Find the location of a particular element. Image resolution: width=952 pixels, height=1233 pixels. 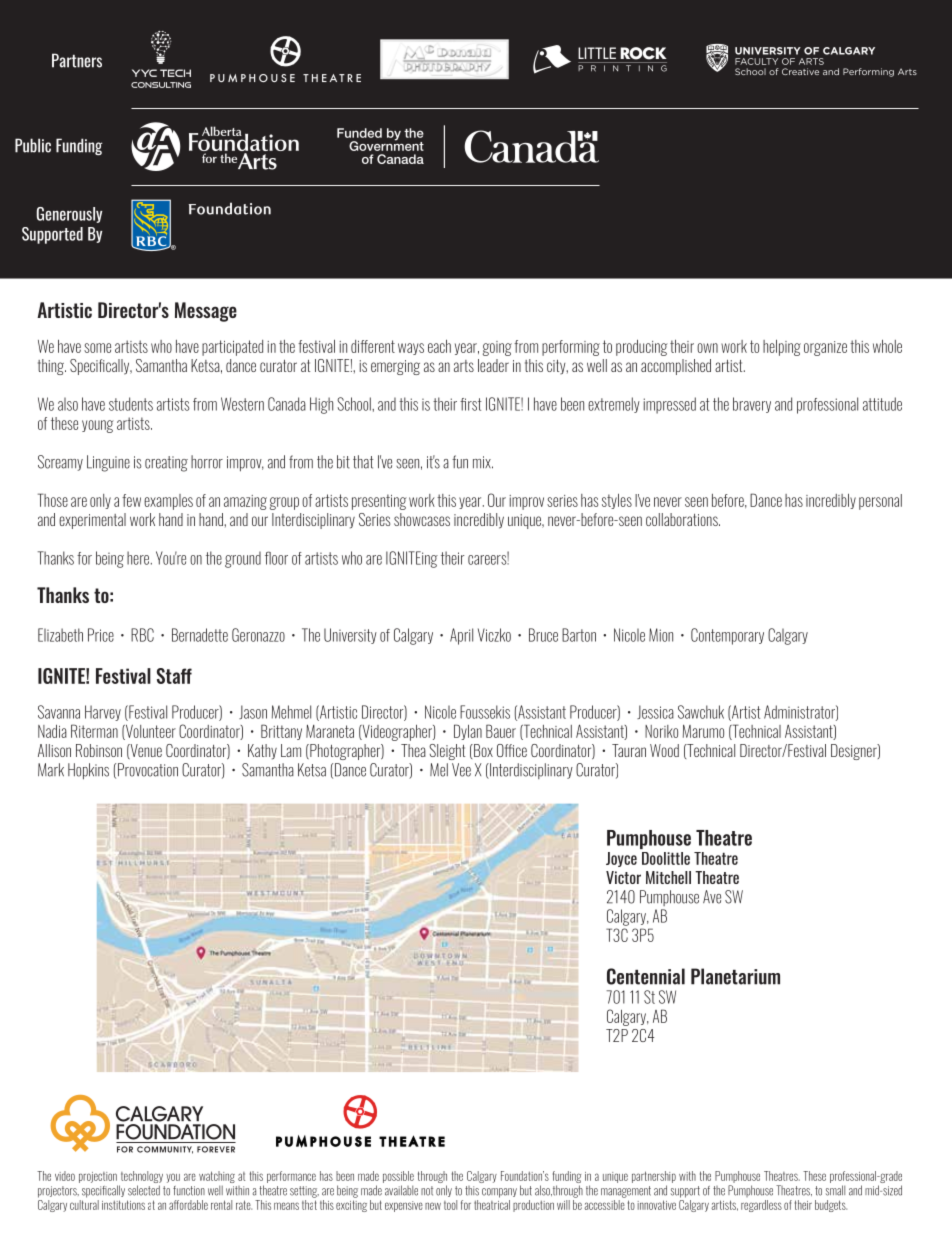

technology is located at coordinates (141, 1178).
